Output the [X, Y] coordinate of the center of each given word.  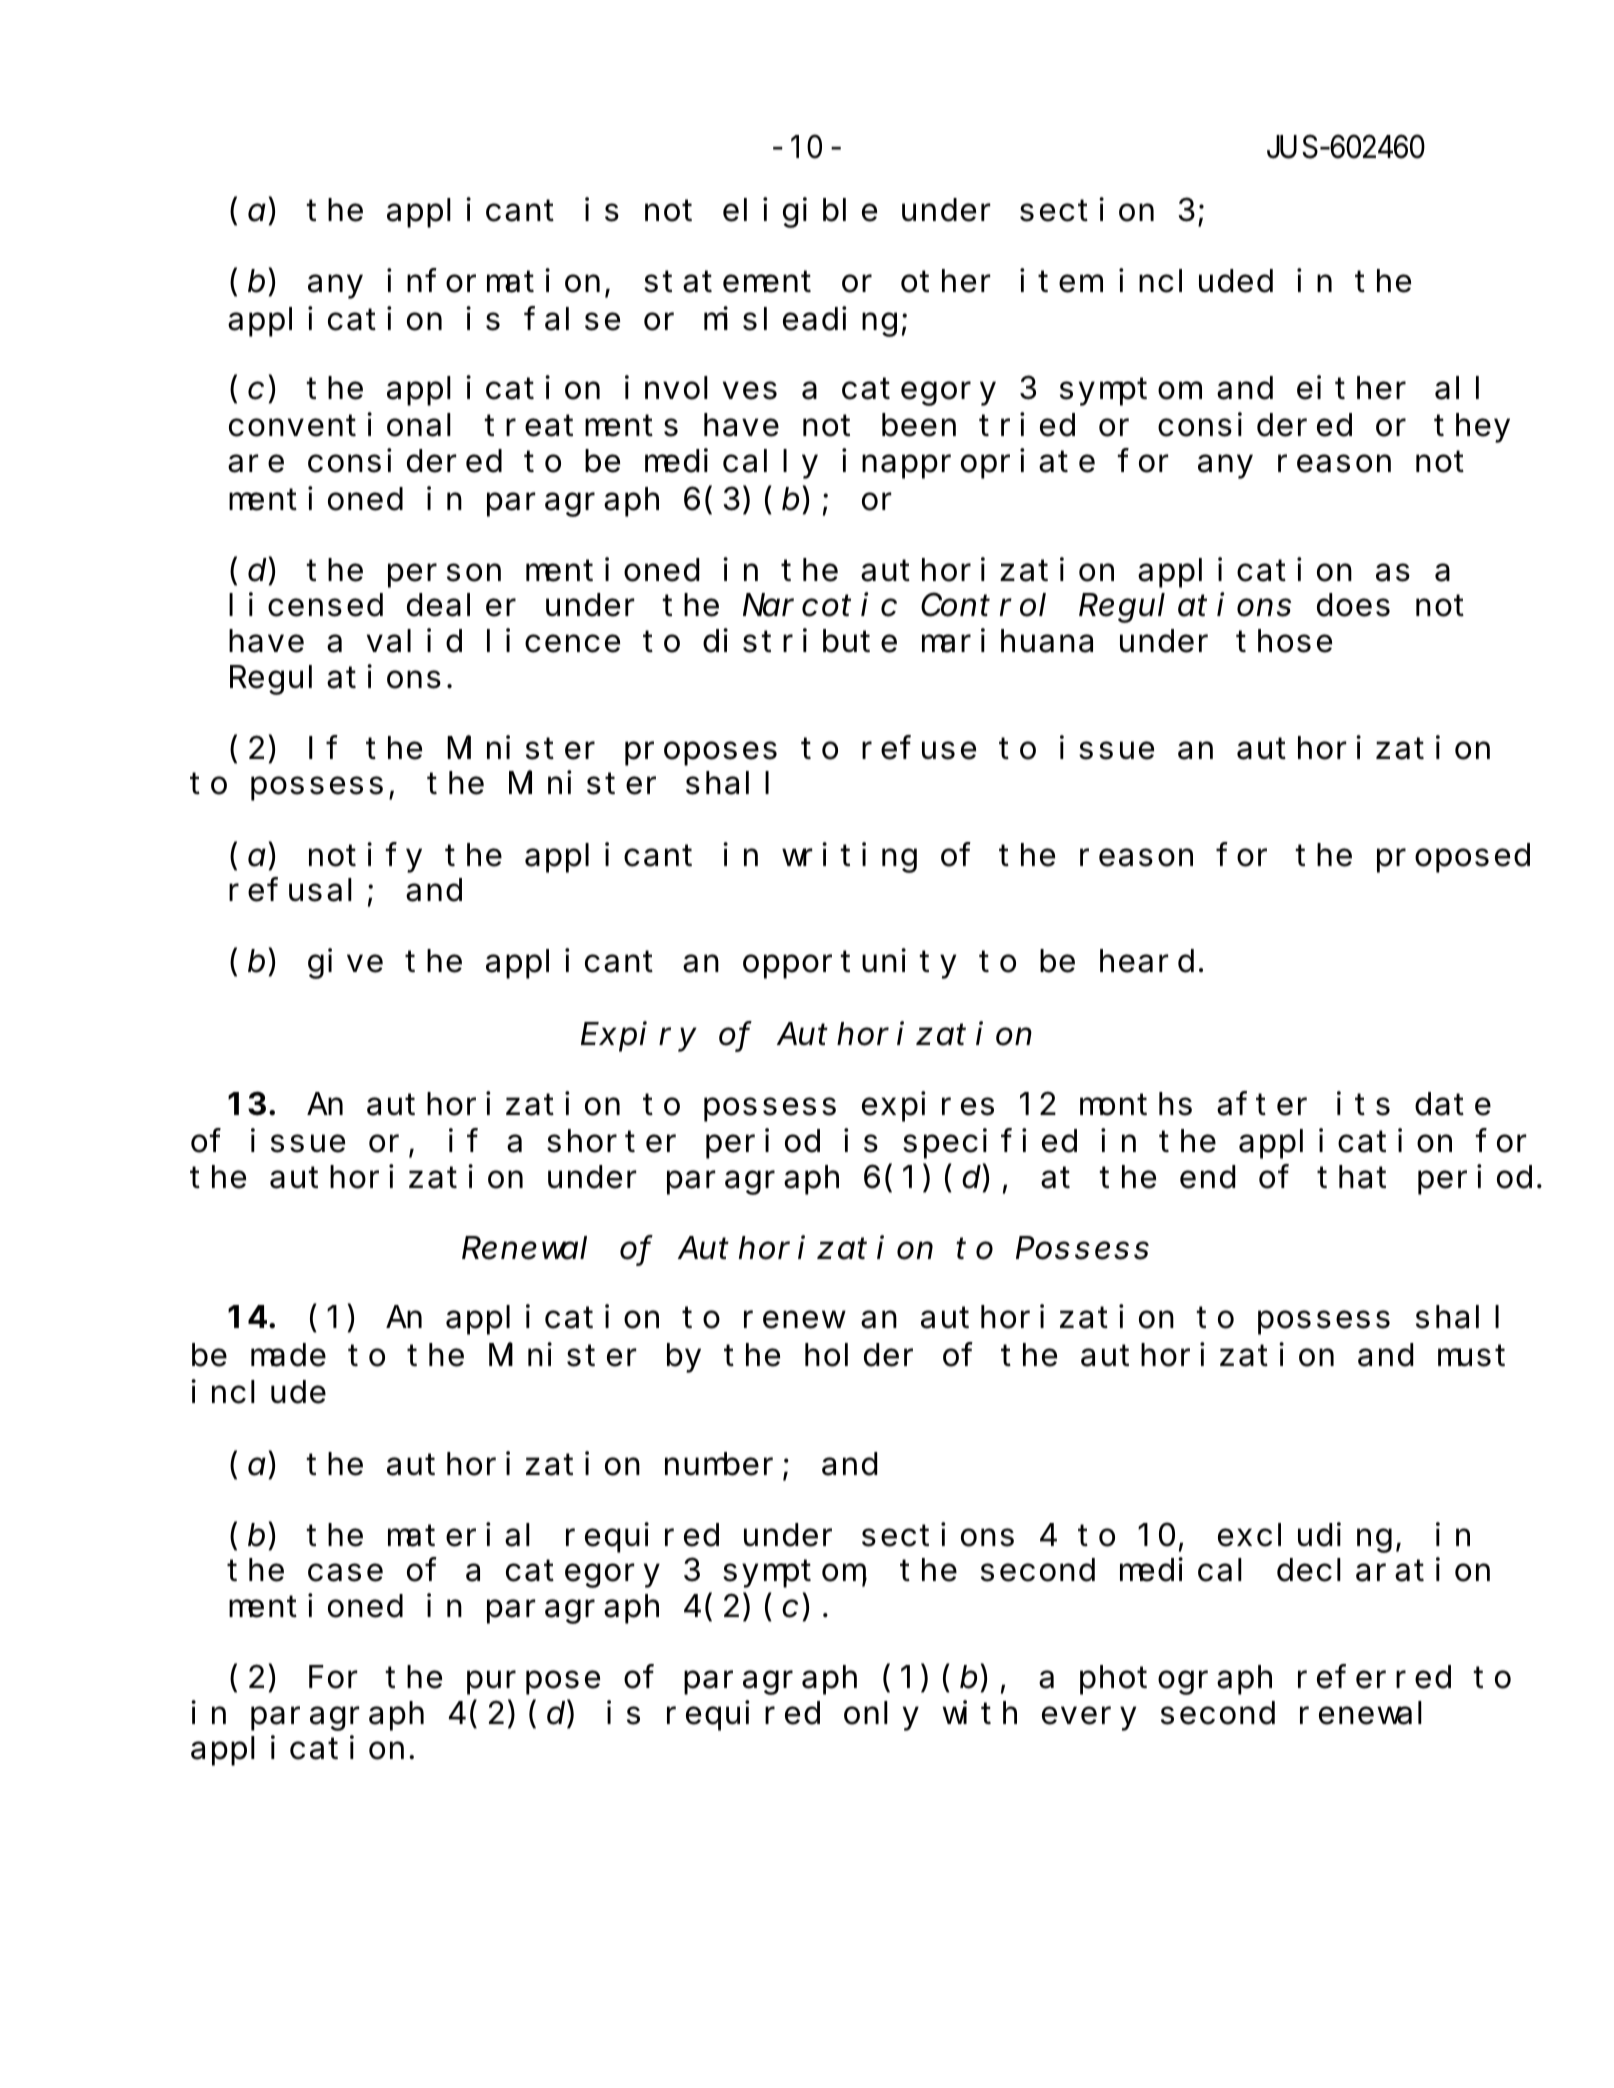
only [881, 1716]
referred [1374, 1677]
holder [859, 1355]
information [493, 281]
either [1351, 388]
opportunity [849, 964]
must [1471, 1356]
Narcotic [820, 605]
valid [414, 641]
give [345, 964]
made [288, 1355]
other [946, 281]
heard [1147, 961]
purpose [533, 1683]
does [1353, 606]
